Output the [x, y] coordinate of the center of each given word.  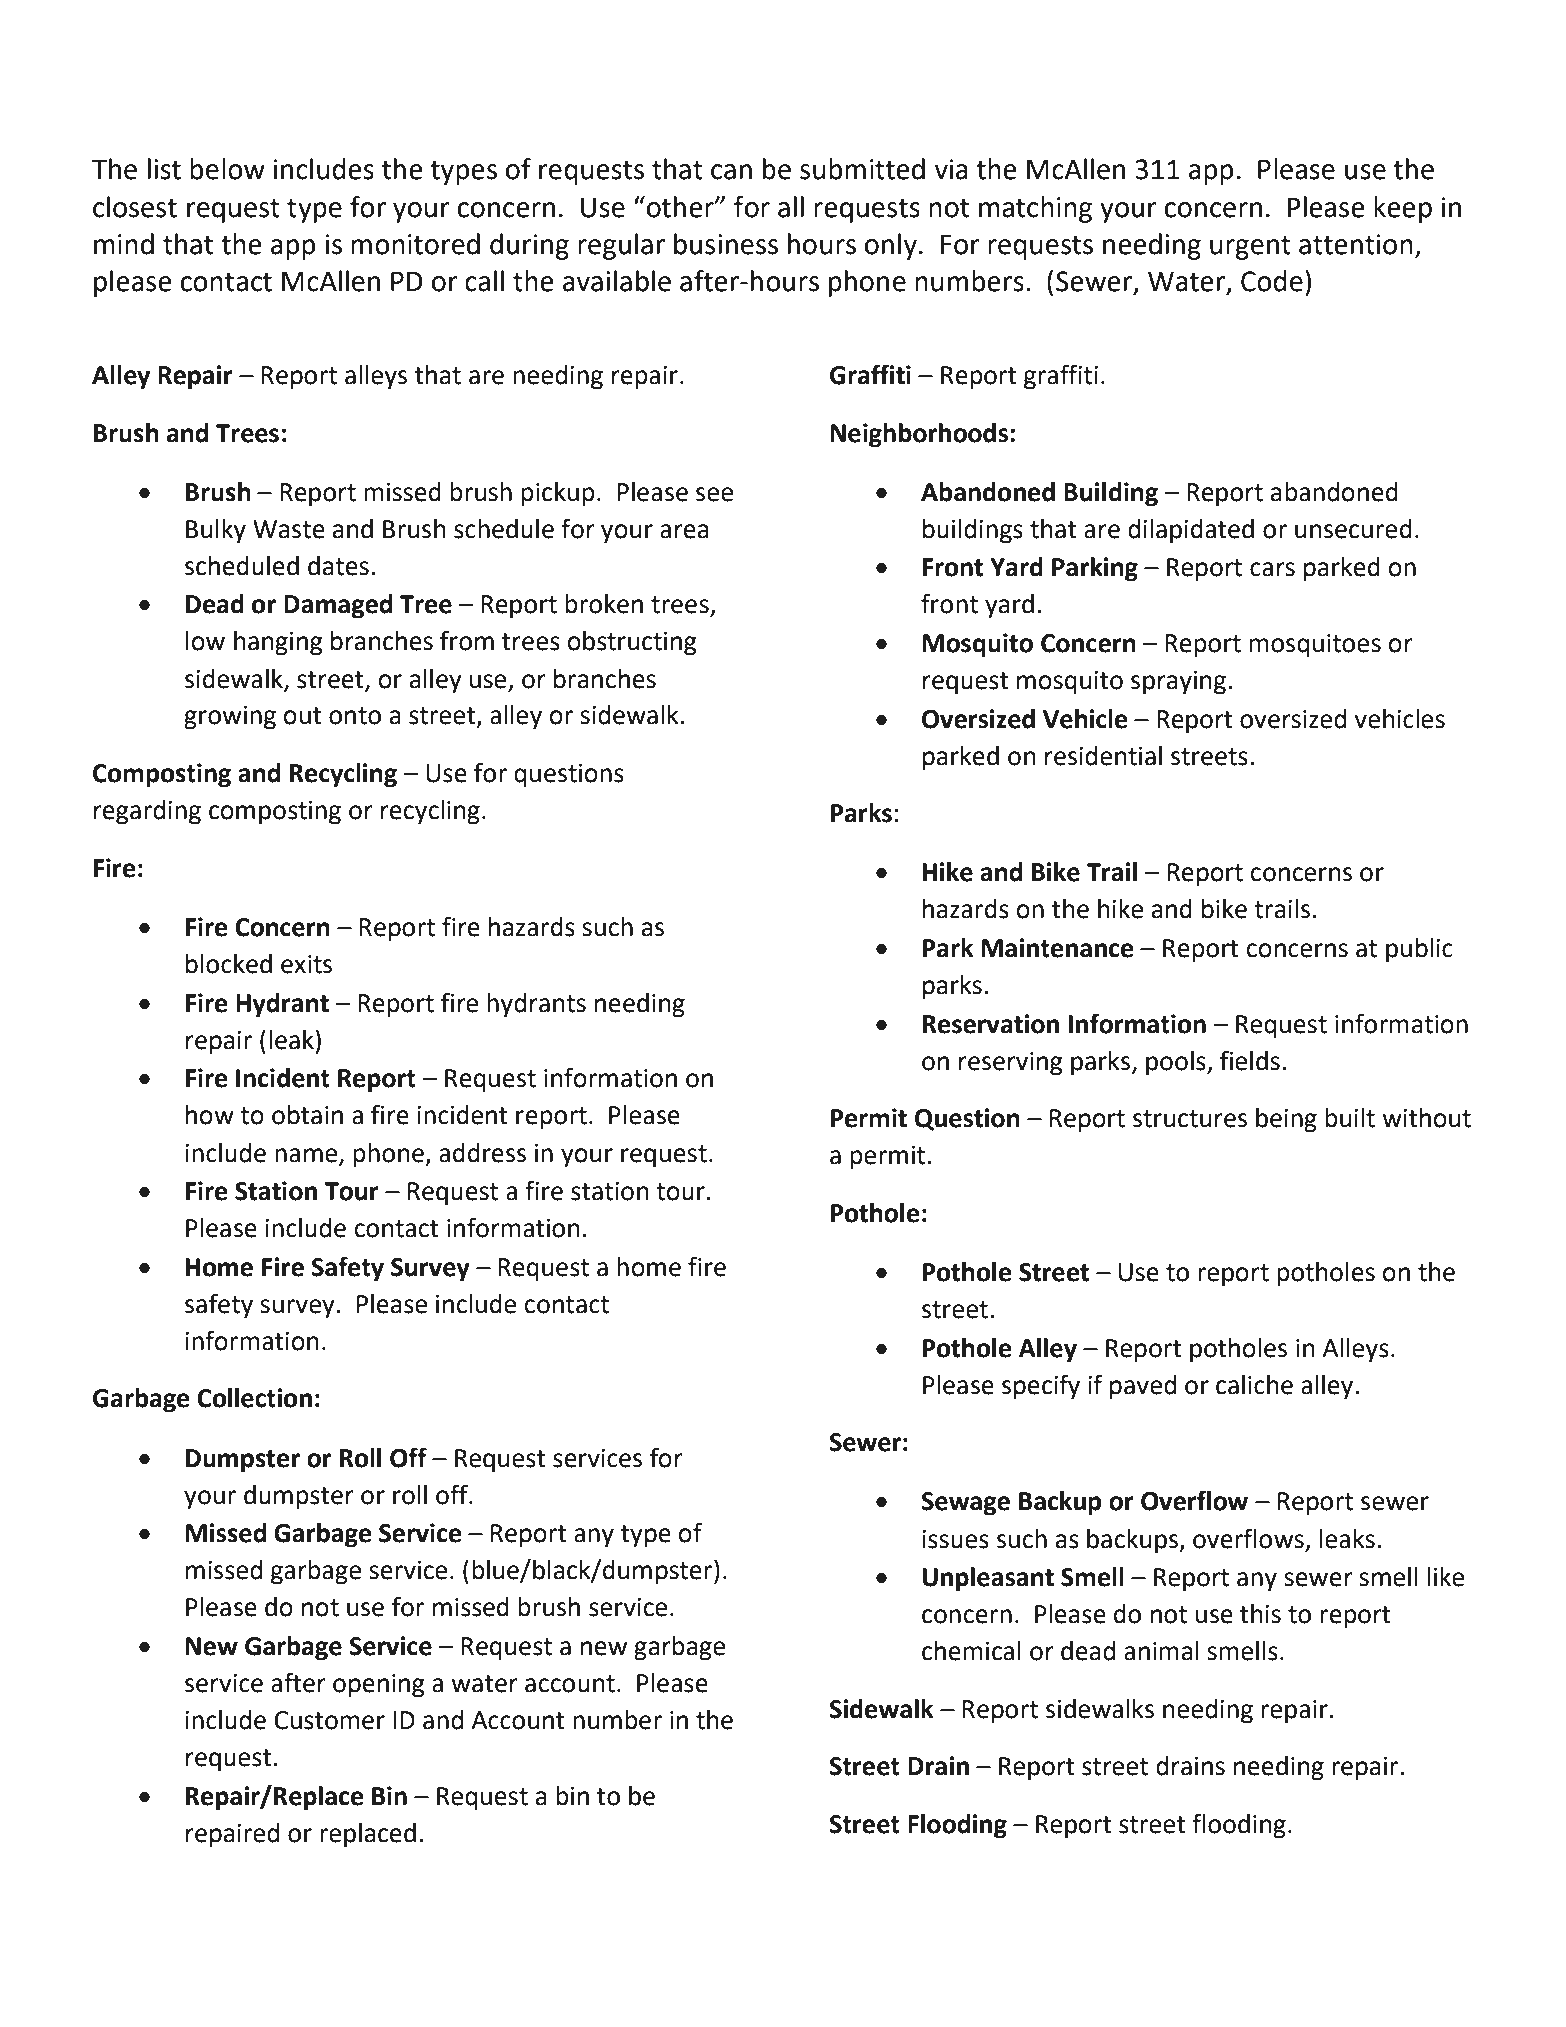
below [227, 169]
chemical [971, 1651]
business [726, 244]
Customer [330, 1720]
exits [306, 964]
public [1419, 950]
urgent [1250, 248]
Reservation [991, 1024]
